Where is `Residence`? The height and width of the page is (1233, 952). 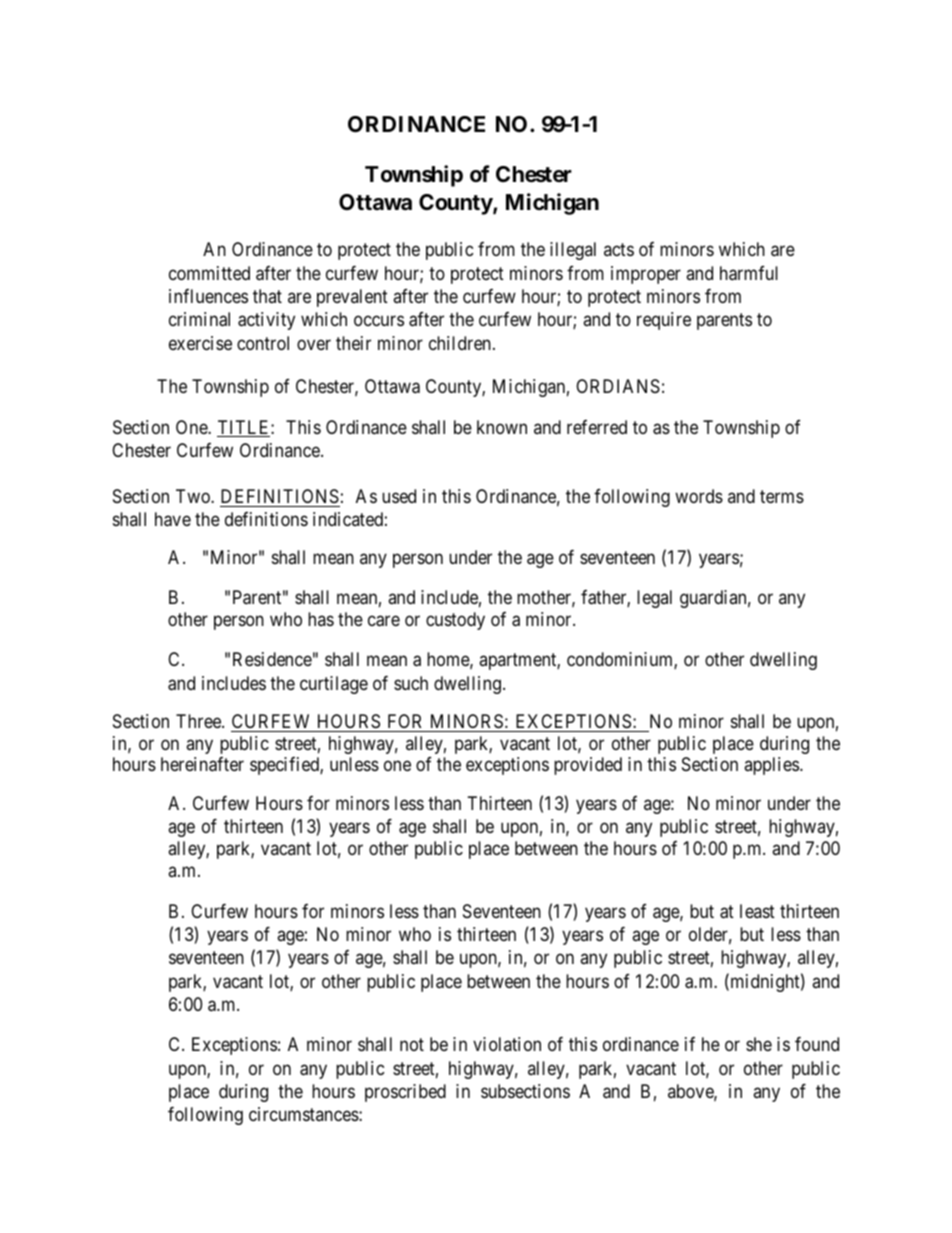
Residence is located at coordinates (272, 659).
